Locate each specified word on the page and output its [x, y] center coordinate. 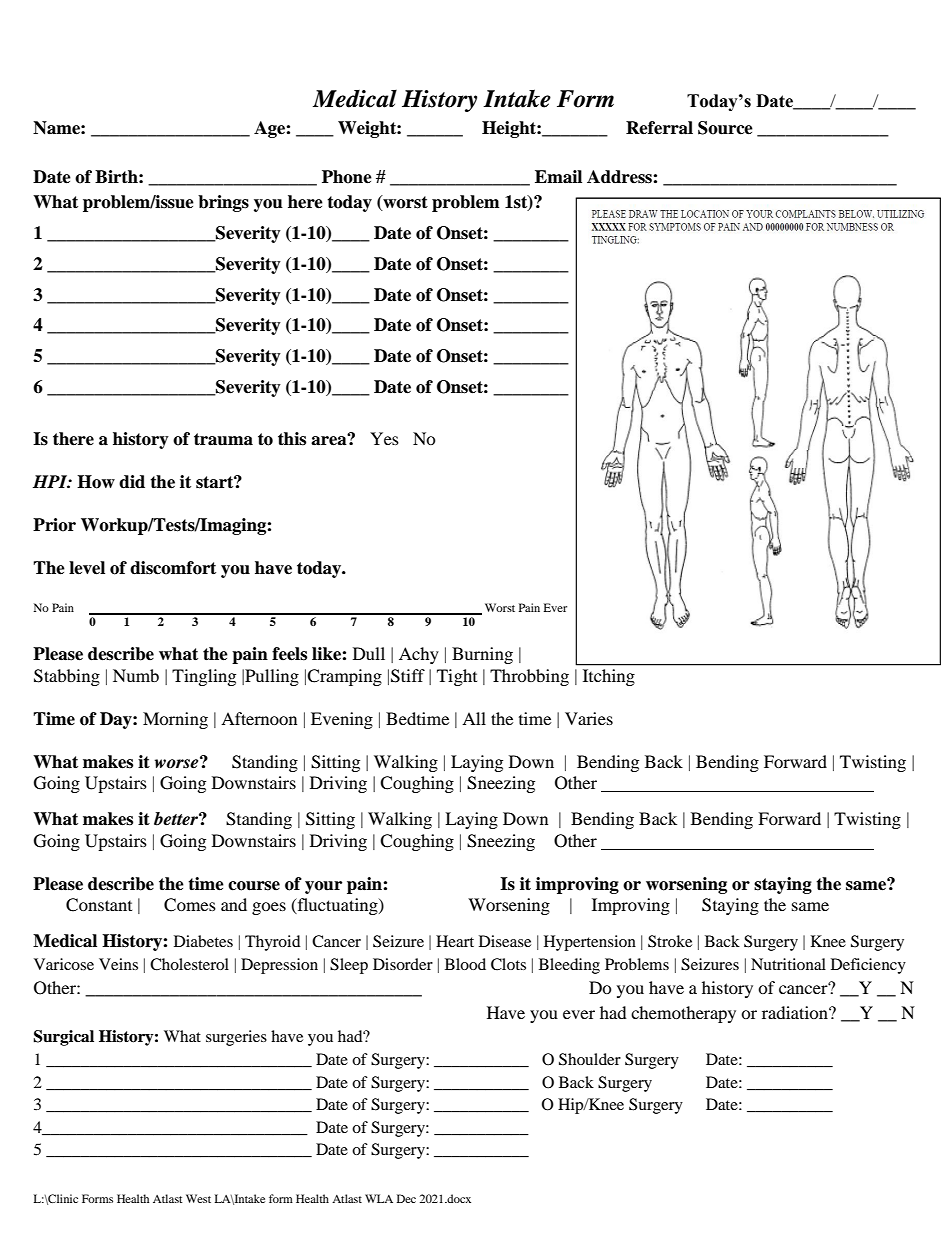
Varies [589, 718]
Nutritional [788, 964]
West [198, 1198]
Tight [457, 677]
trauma [223, 439]
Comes [190, 905]
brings [223, 203]
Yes [384, 438]
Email [558, 177]
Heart [455, 941]
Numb [136, 675]
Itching [609, 677]
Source [725, 128]
